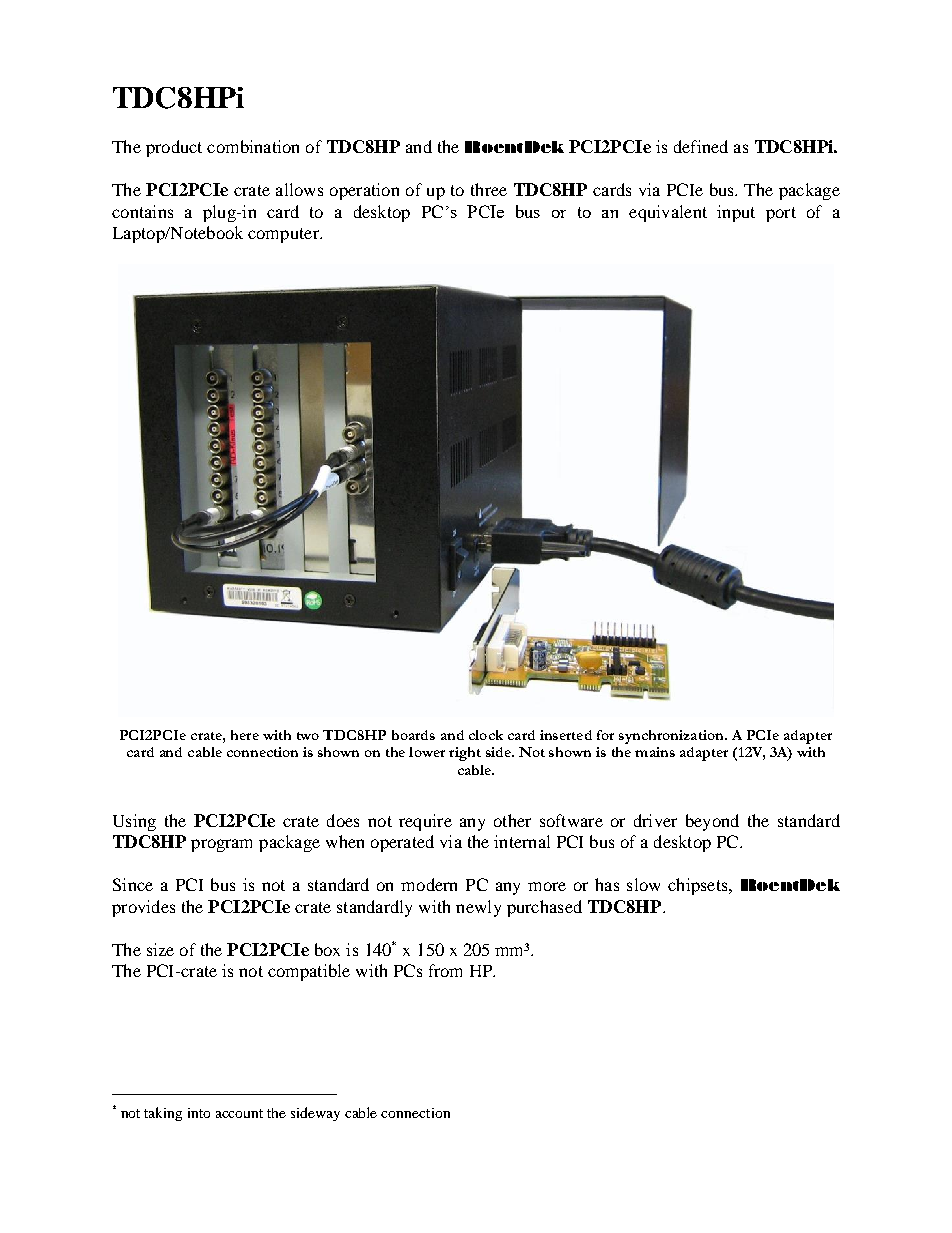 The height and width of the screenshot is (1233, 952). I want to click on defined, so click(701, 146).
